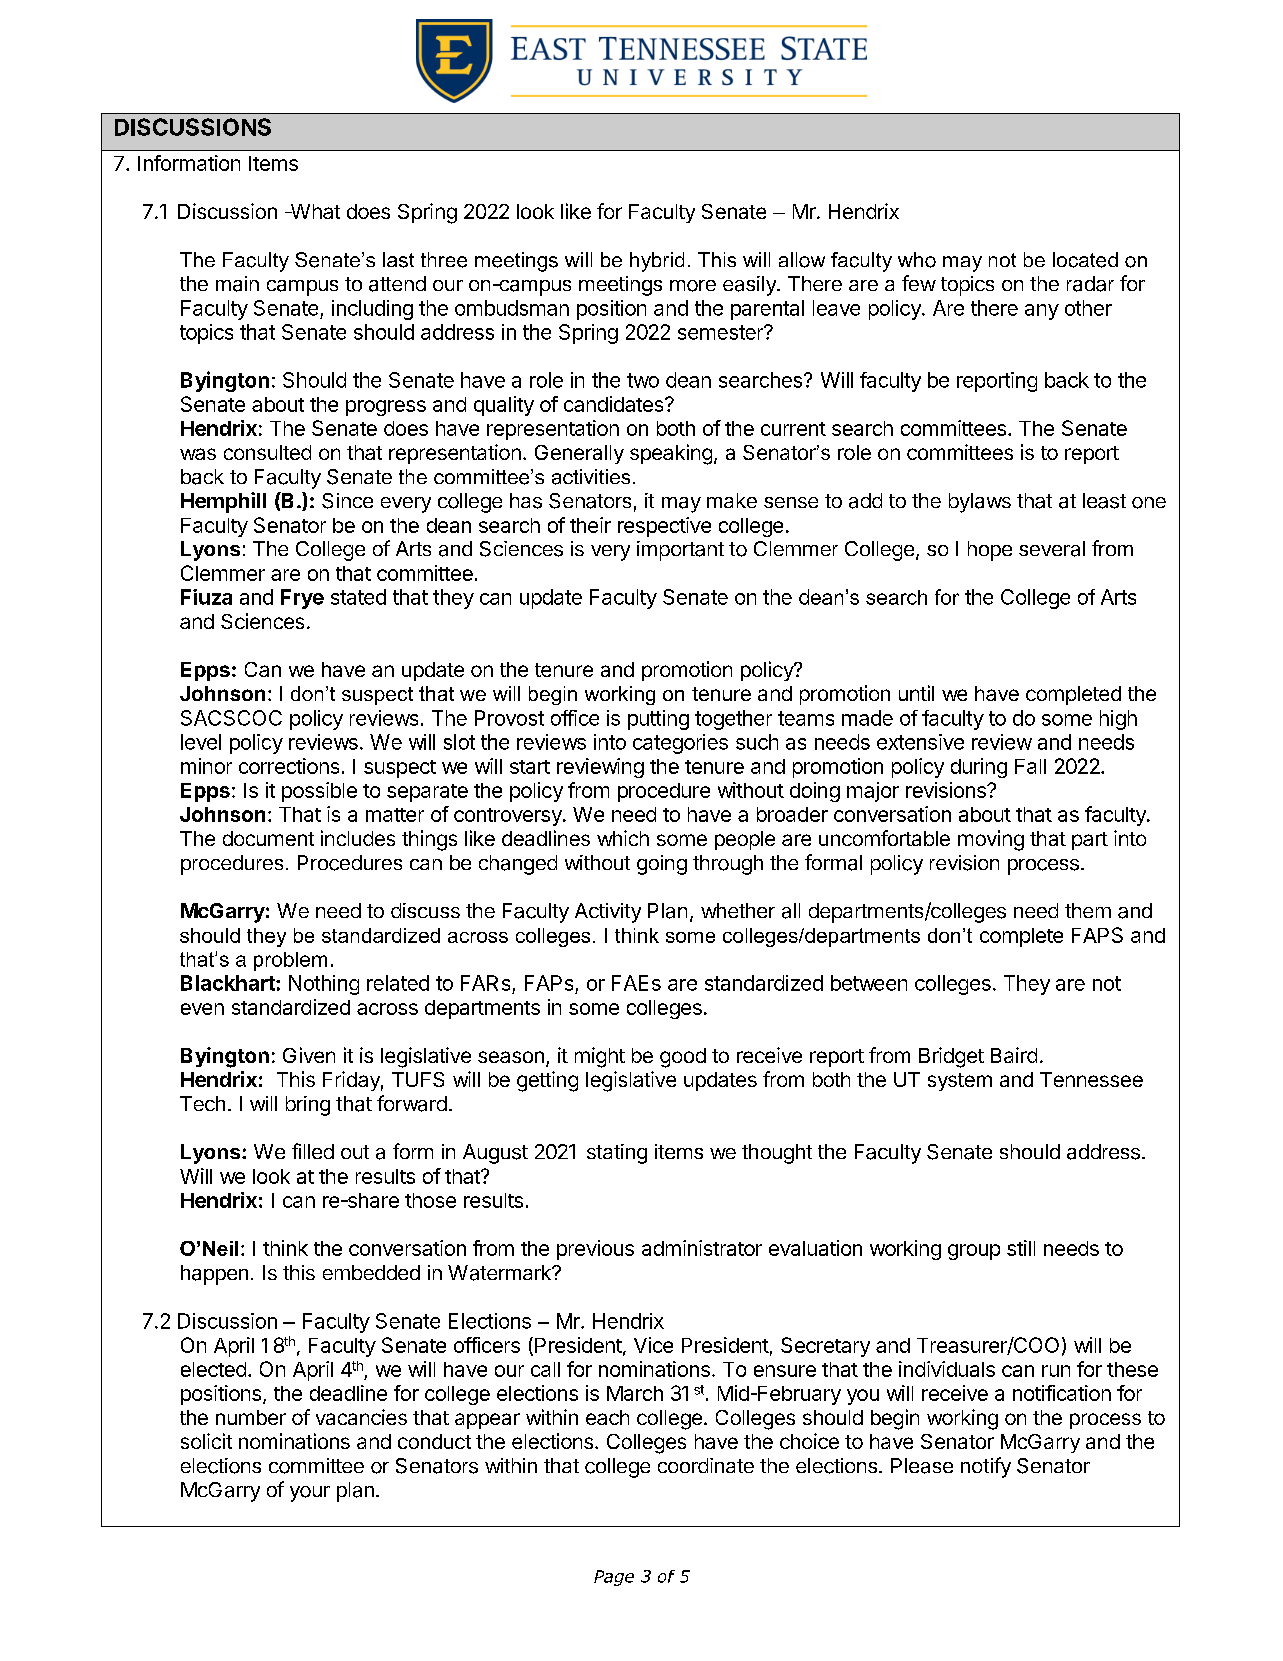 Image resolution: width=1283 pixels, height=1661 pixels. Describe the element at coordinates (1088, 910) in the document. I see `them` at that location.
